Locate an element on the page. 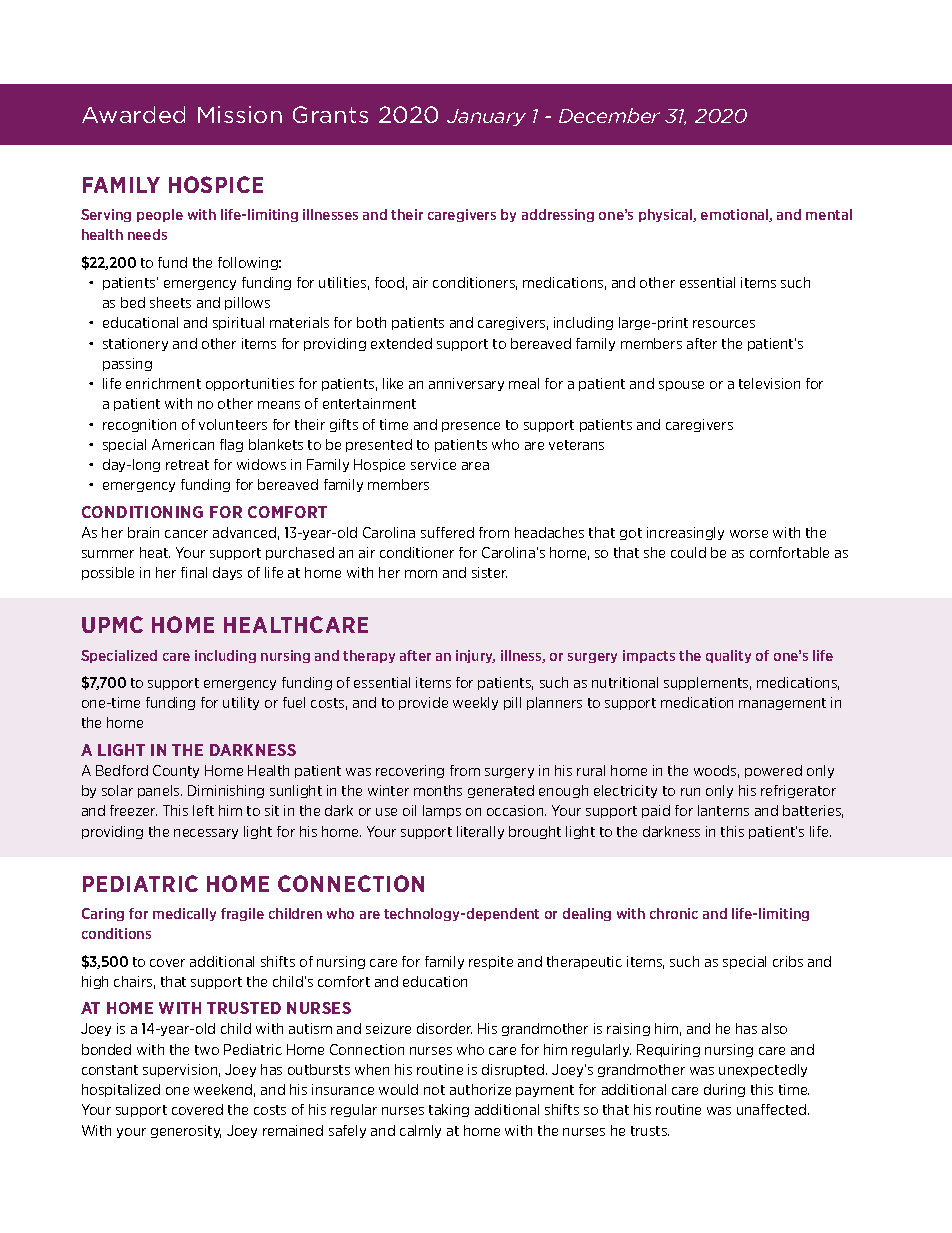 The height and width of the image is (1233, 952). County is located at coordinates (176, 771).
